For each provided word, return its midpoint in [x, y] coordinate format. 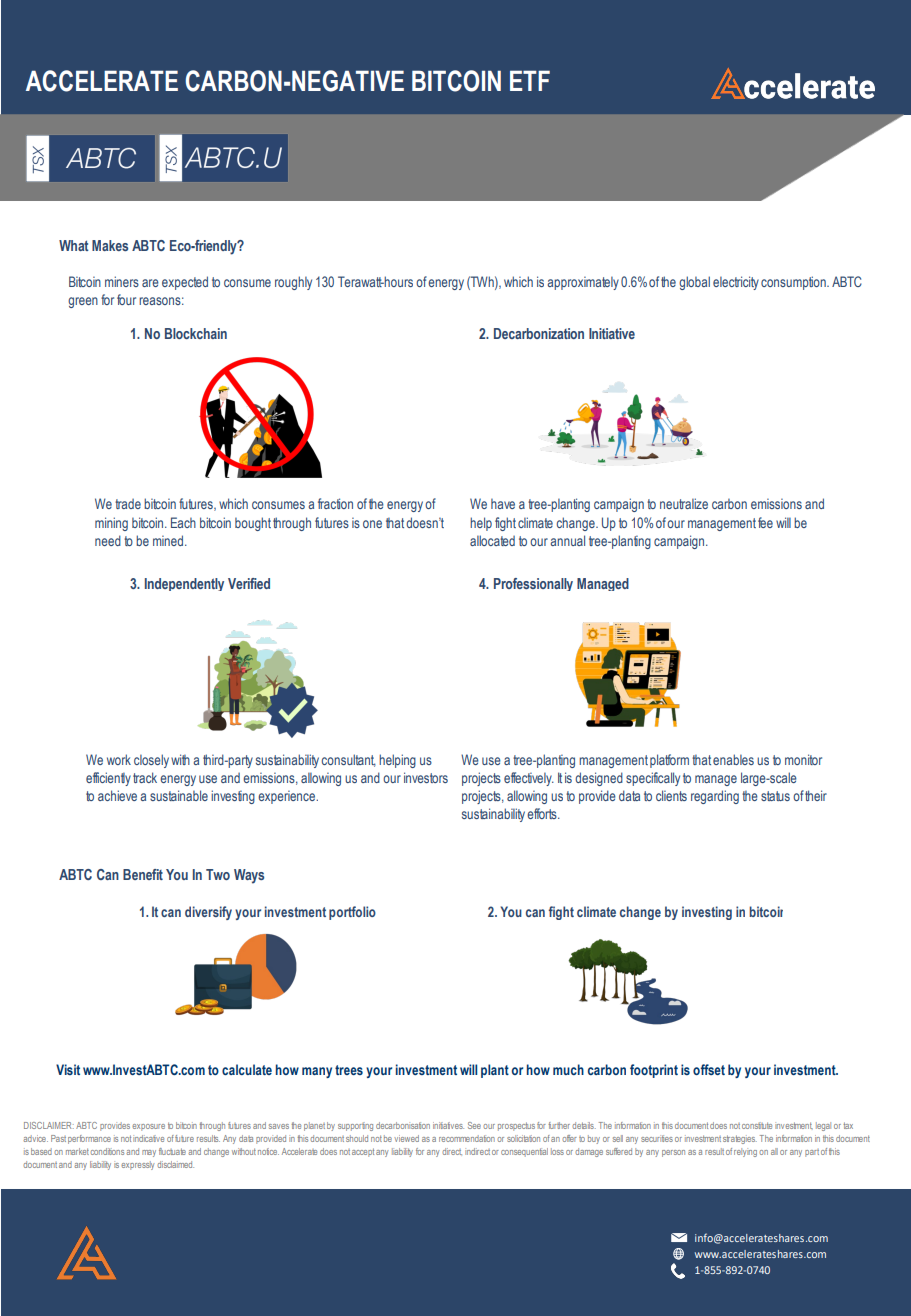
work [119, 759]
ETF [530, 80]
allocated [492, 540]
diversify [208, 913]
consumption [794, 283]
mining [111, 524]
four [126, 299]
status [775, 796]
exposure [148, 1127]
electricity [736, 283]
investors [426, 777]
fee [765, 522]
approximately [583, 283]
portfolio [352, 913]
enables [733, 759]
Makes [110, 245]
